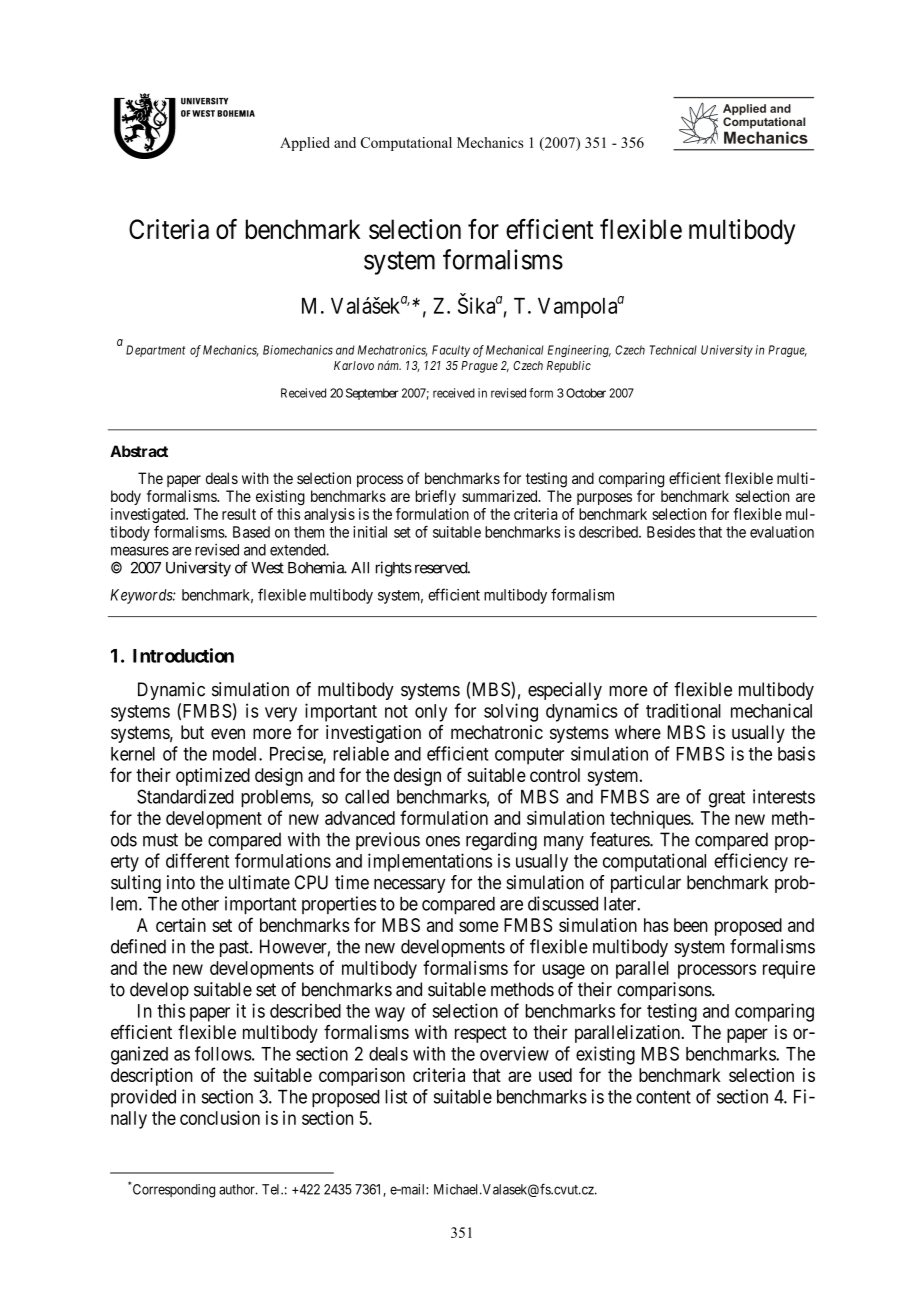  I want to click on traditional, so click(683, 710).
